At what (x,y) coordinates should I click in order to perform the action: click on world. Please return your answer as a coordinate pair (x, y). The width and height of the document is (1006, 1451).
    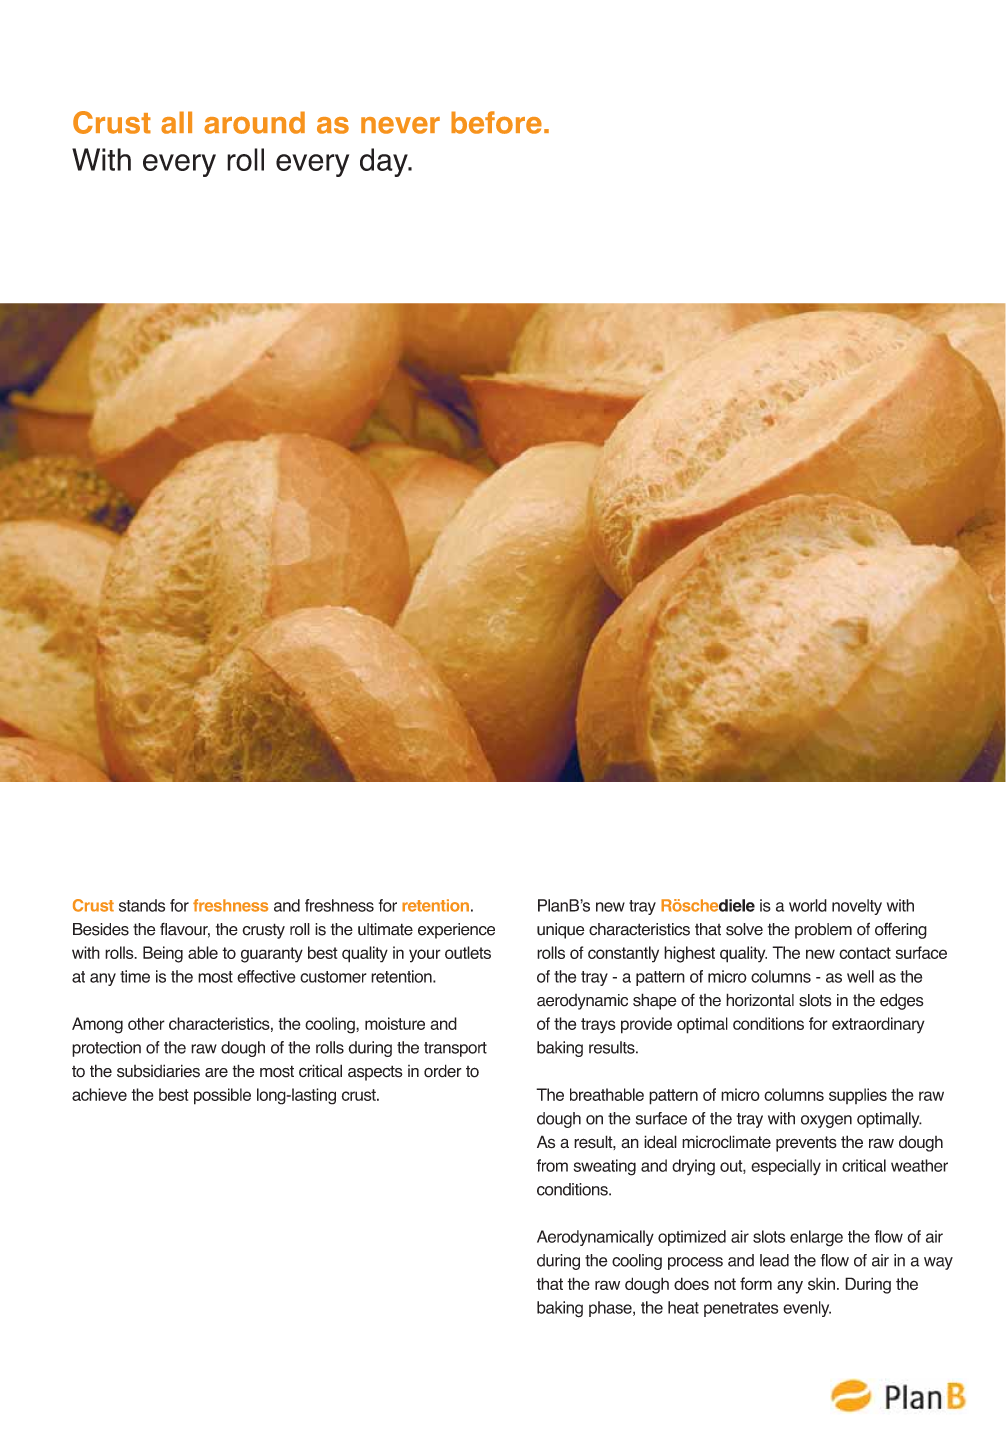
    Looking at the image, I should click on (808, 905).
